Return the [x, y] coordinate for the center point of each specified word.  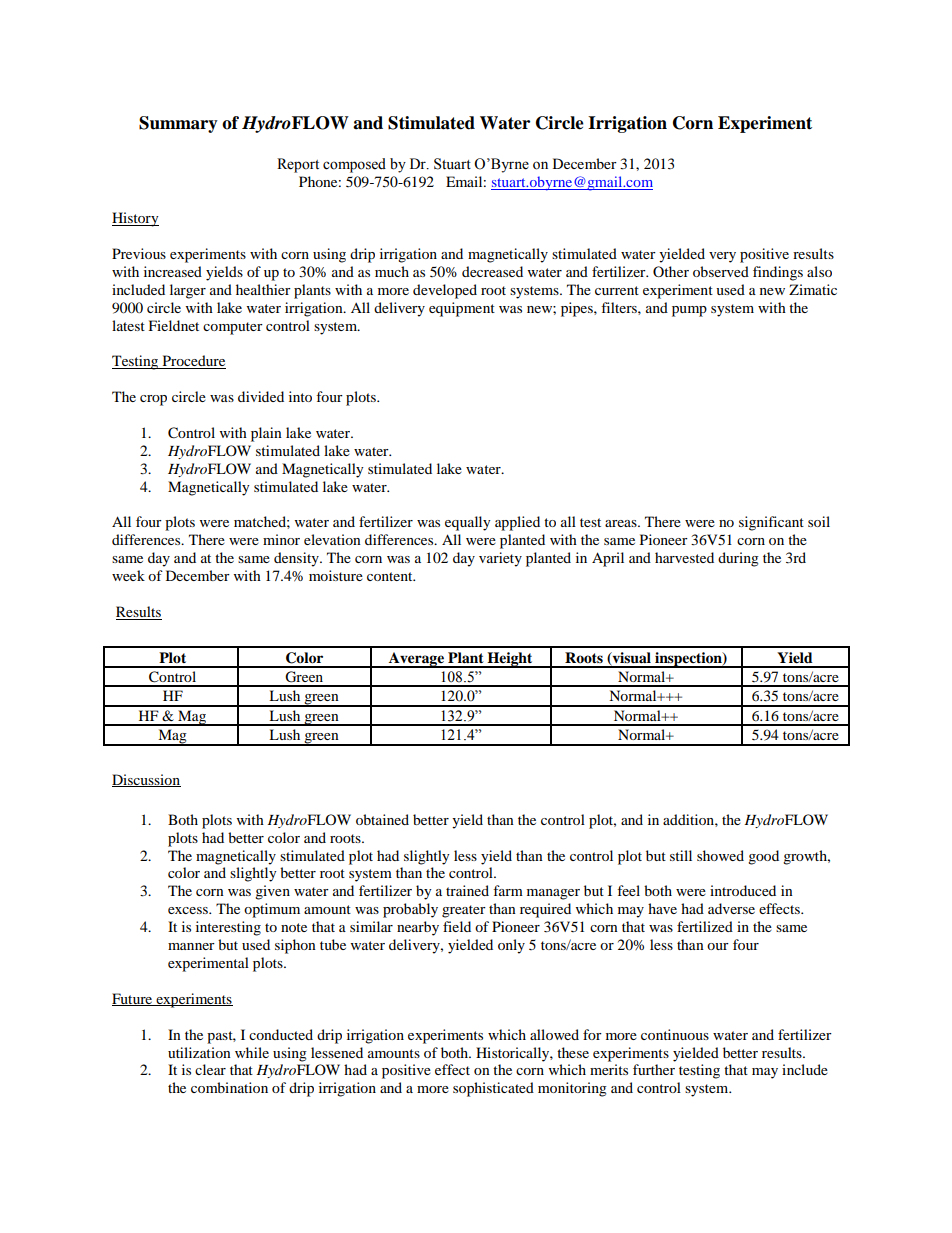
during [738, 559]
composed [354, 165]
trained [467, 890]
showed [720, 855]
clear [210, 1069]
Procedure [193, 362]
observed [721, 271]
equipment [462, 309]
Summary [178, 124]
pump [689, 311]
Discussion [146, 780]
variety [500, 559]
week [128, 575]
